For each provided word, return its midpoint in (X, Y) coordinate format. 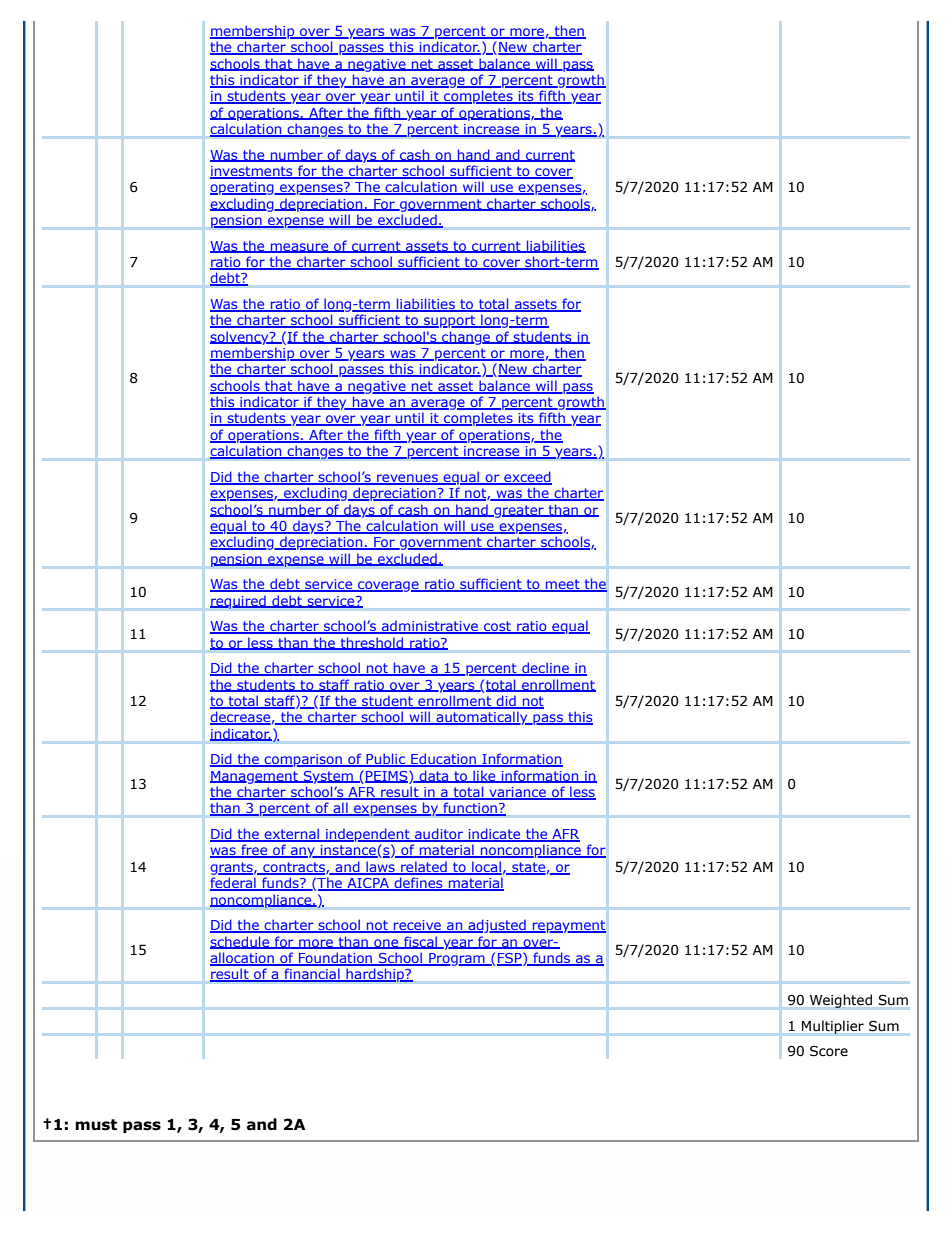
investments (252, 172)
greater (519, 511)
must (96, 1125)
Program (457, 959)
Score (829, 1051)
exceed (527, 477)
